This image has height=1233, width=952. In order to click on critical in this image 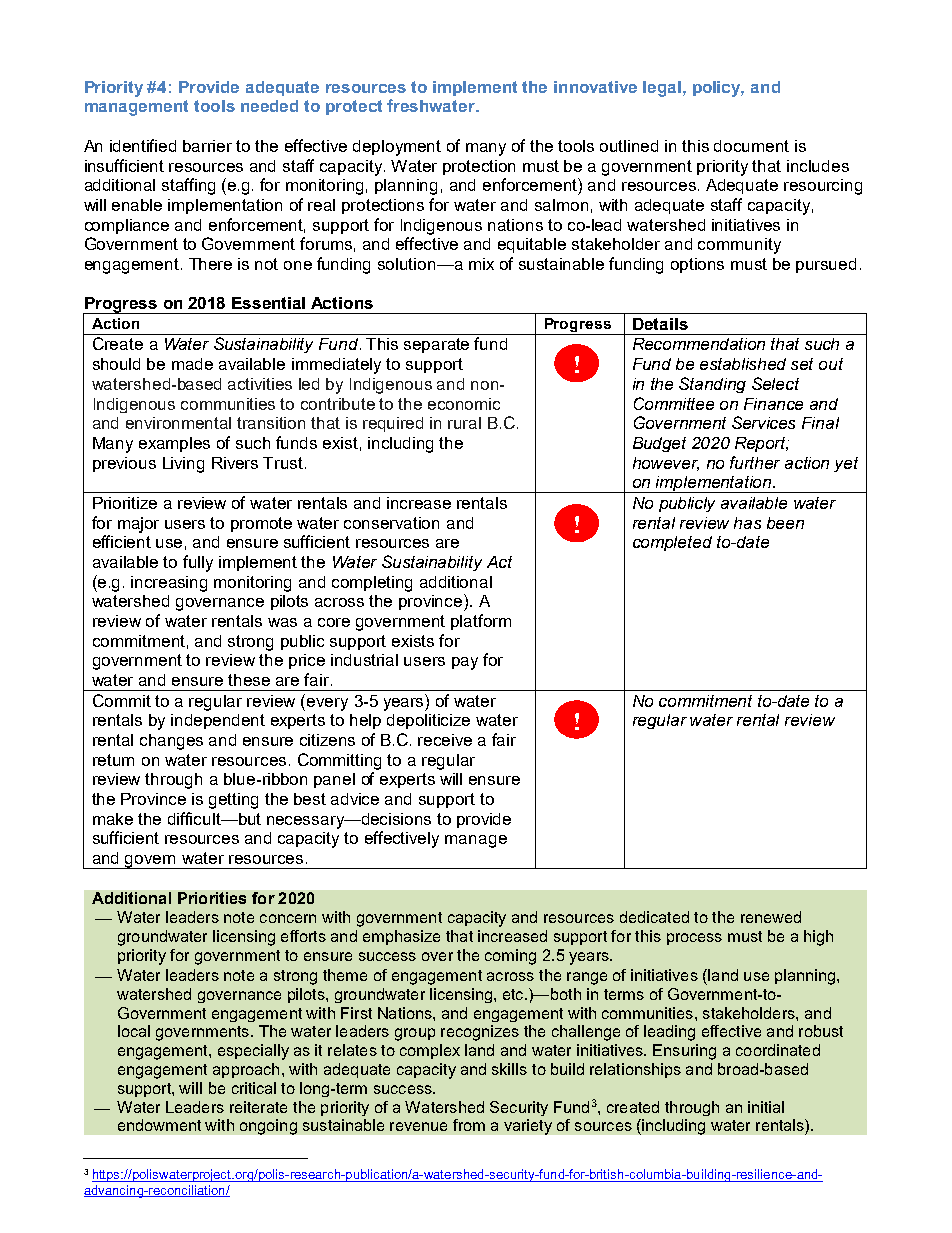, I will do `click(254, 1088)`.
